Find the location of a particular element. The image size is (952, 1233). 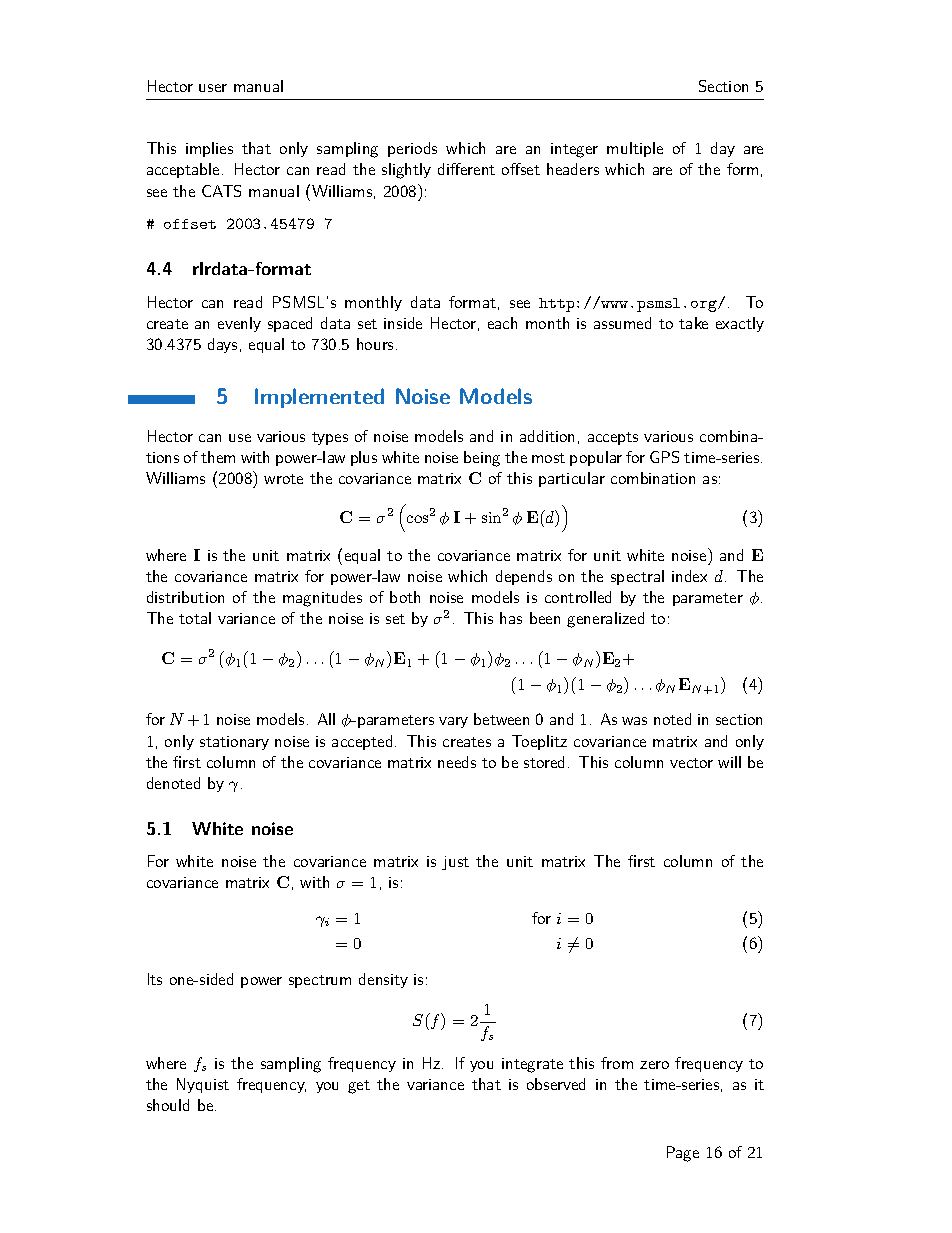

just is located at coordinates (455, 863).
